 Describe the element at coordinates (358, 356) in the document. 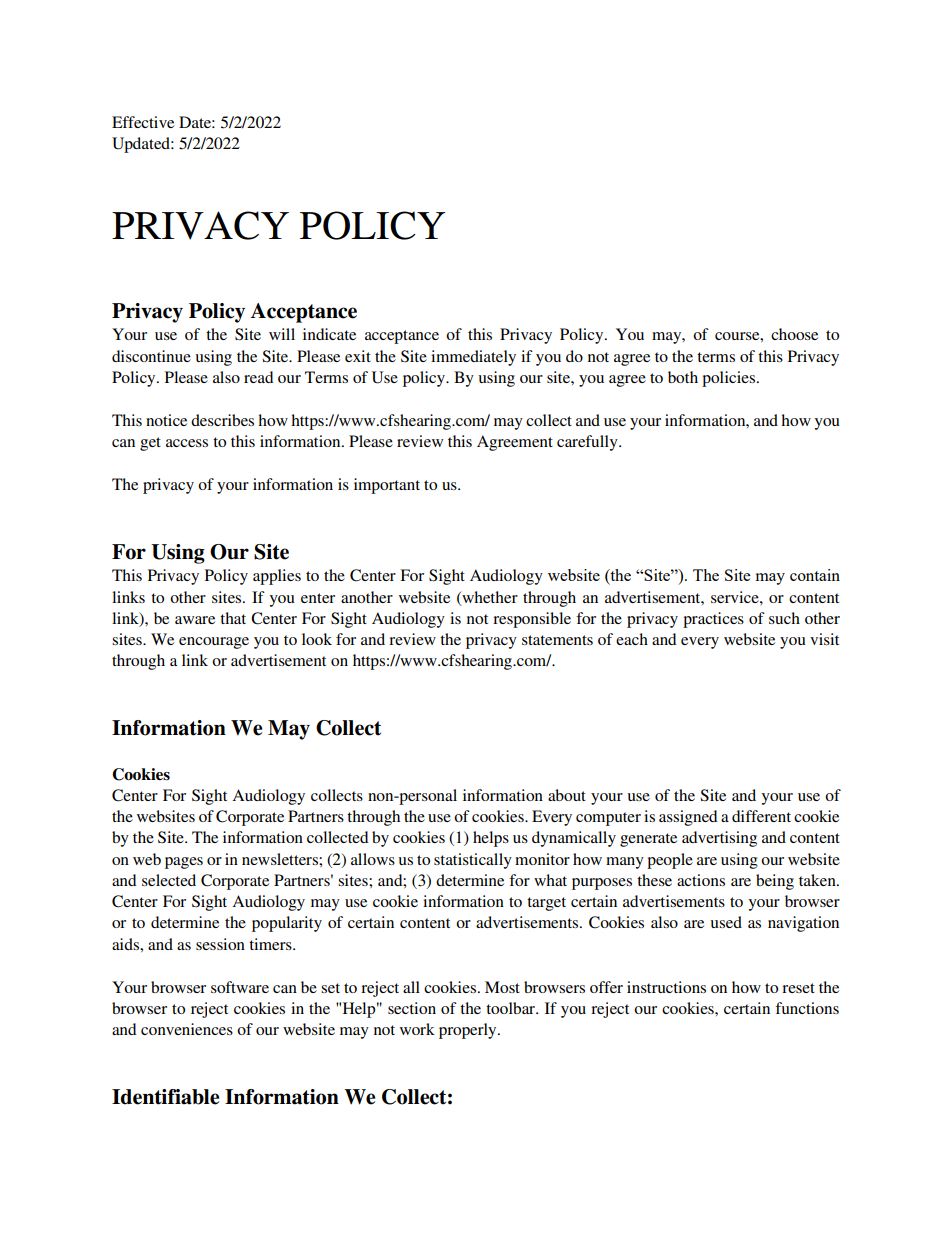

I see `exit` at that location.
